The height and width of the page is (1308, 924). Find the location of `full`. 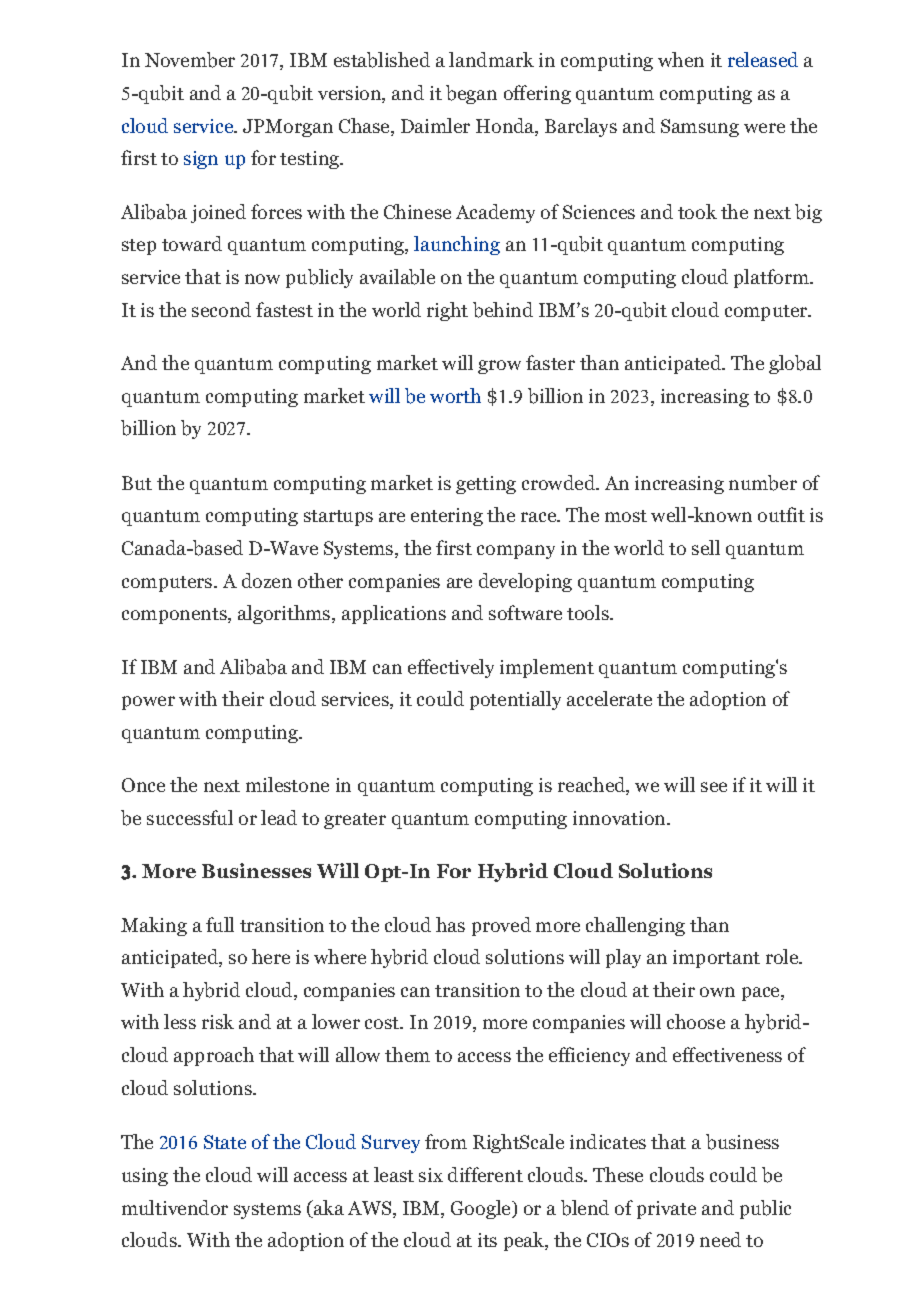

full is located at coordinates (220, 924).
